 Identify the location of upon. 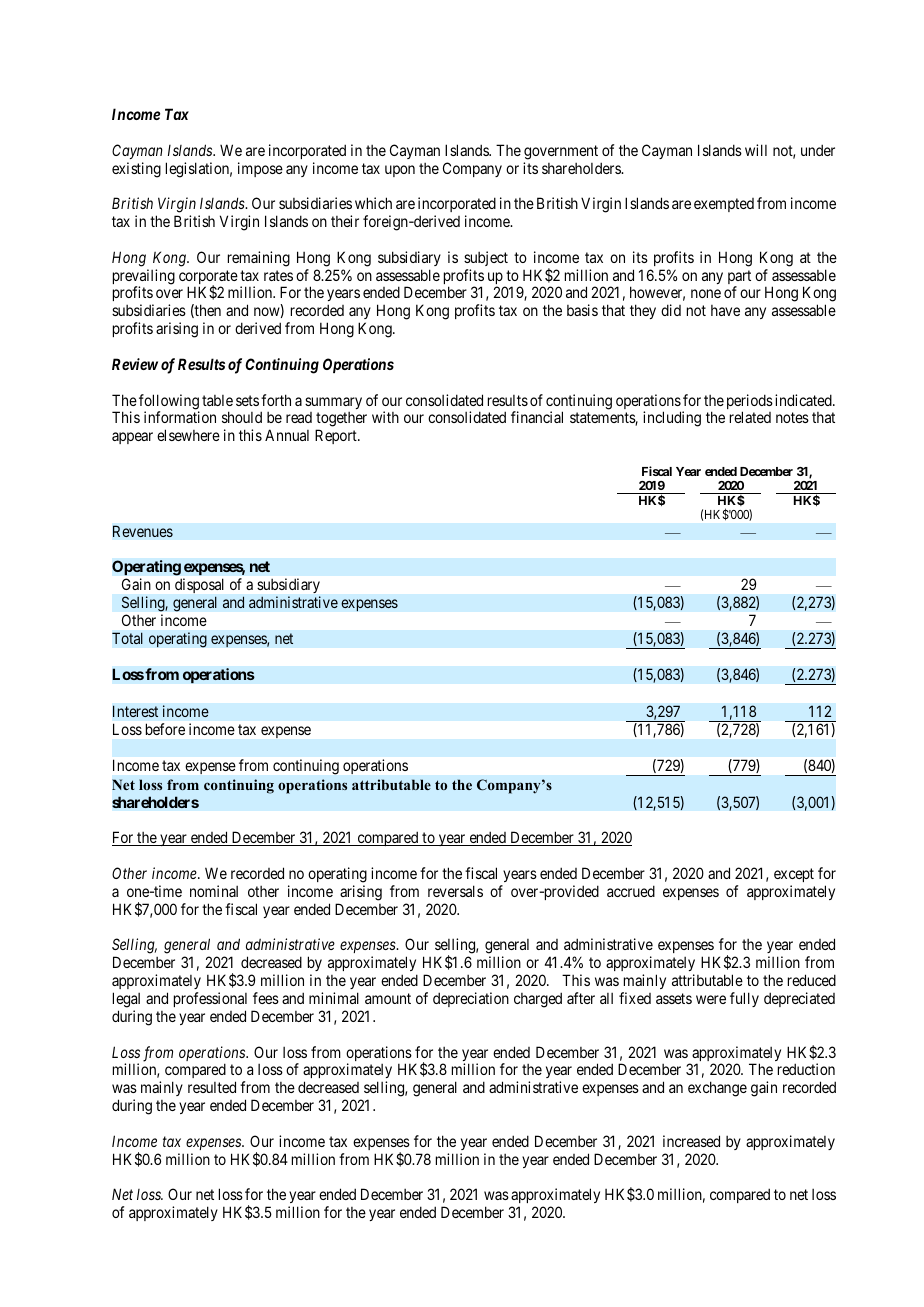
(400, 171).
